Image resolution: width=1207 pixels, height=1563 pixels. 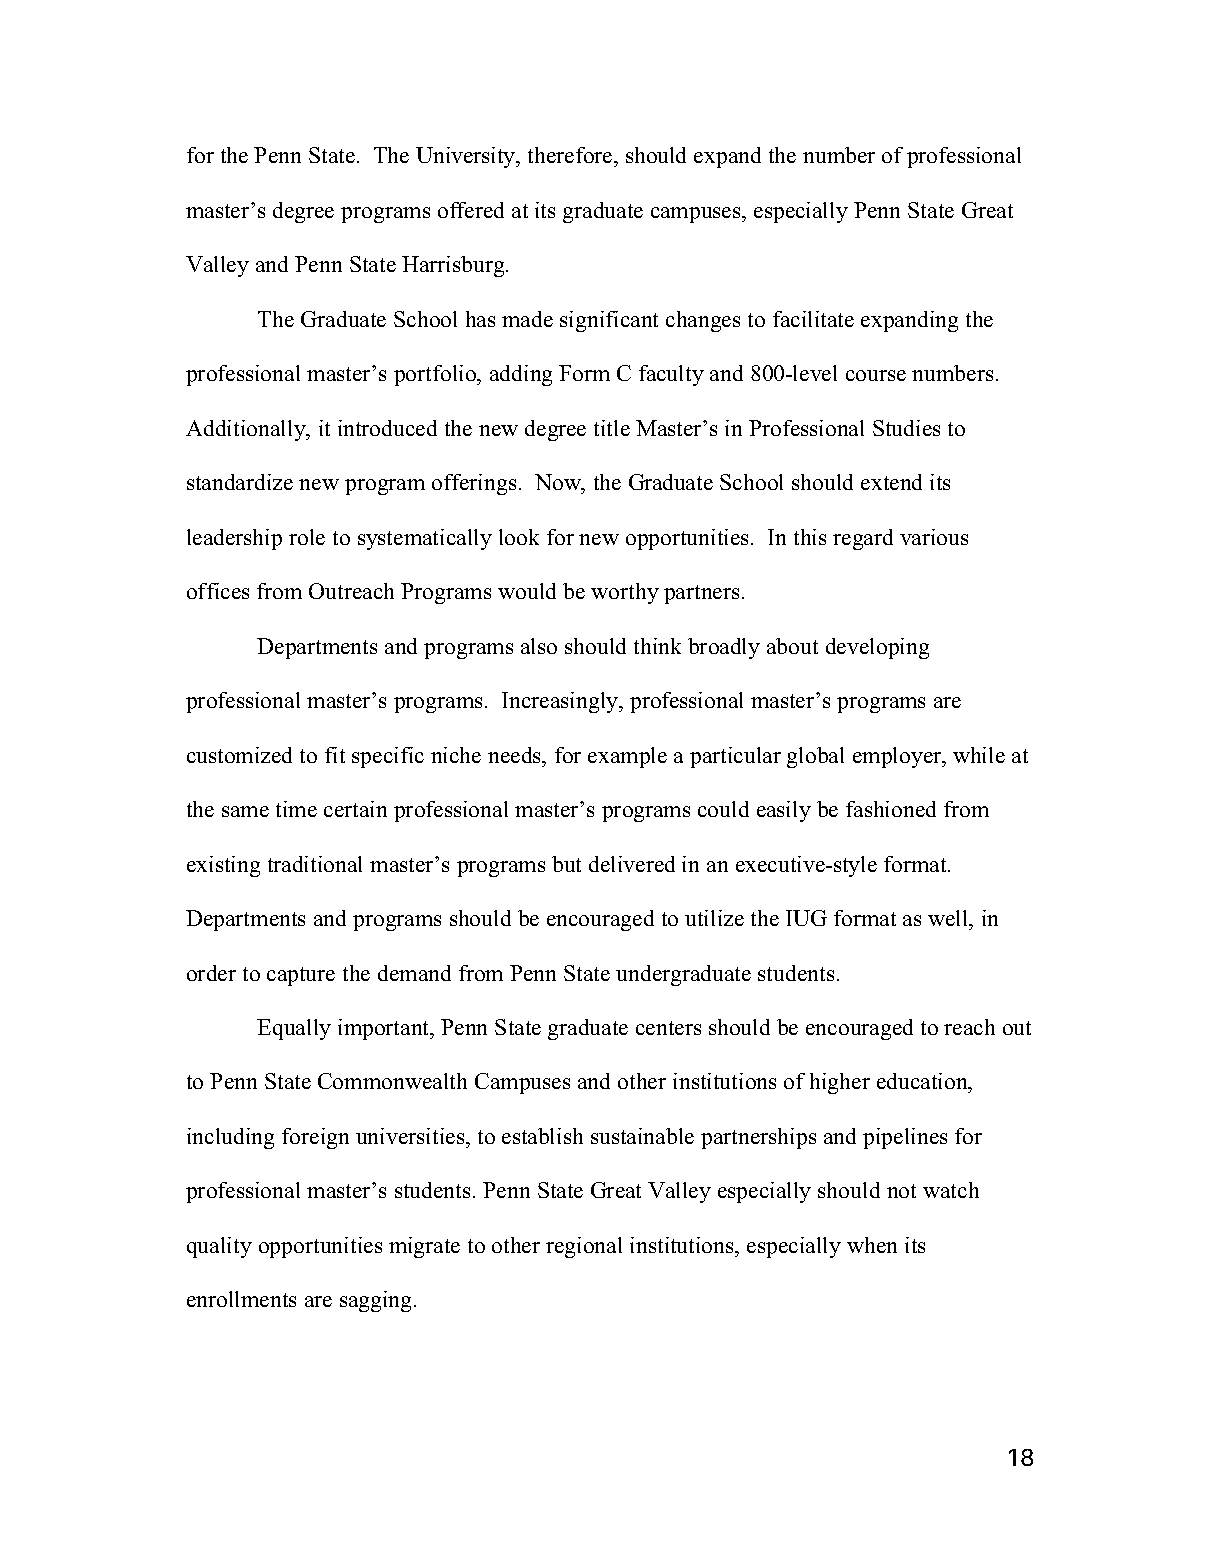 What do you see at coordinates (471, 210) in the screenshot?
I see `offered` at bounding box center [471, 210].
